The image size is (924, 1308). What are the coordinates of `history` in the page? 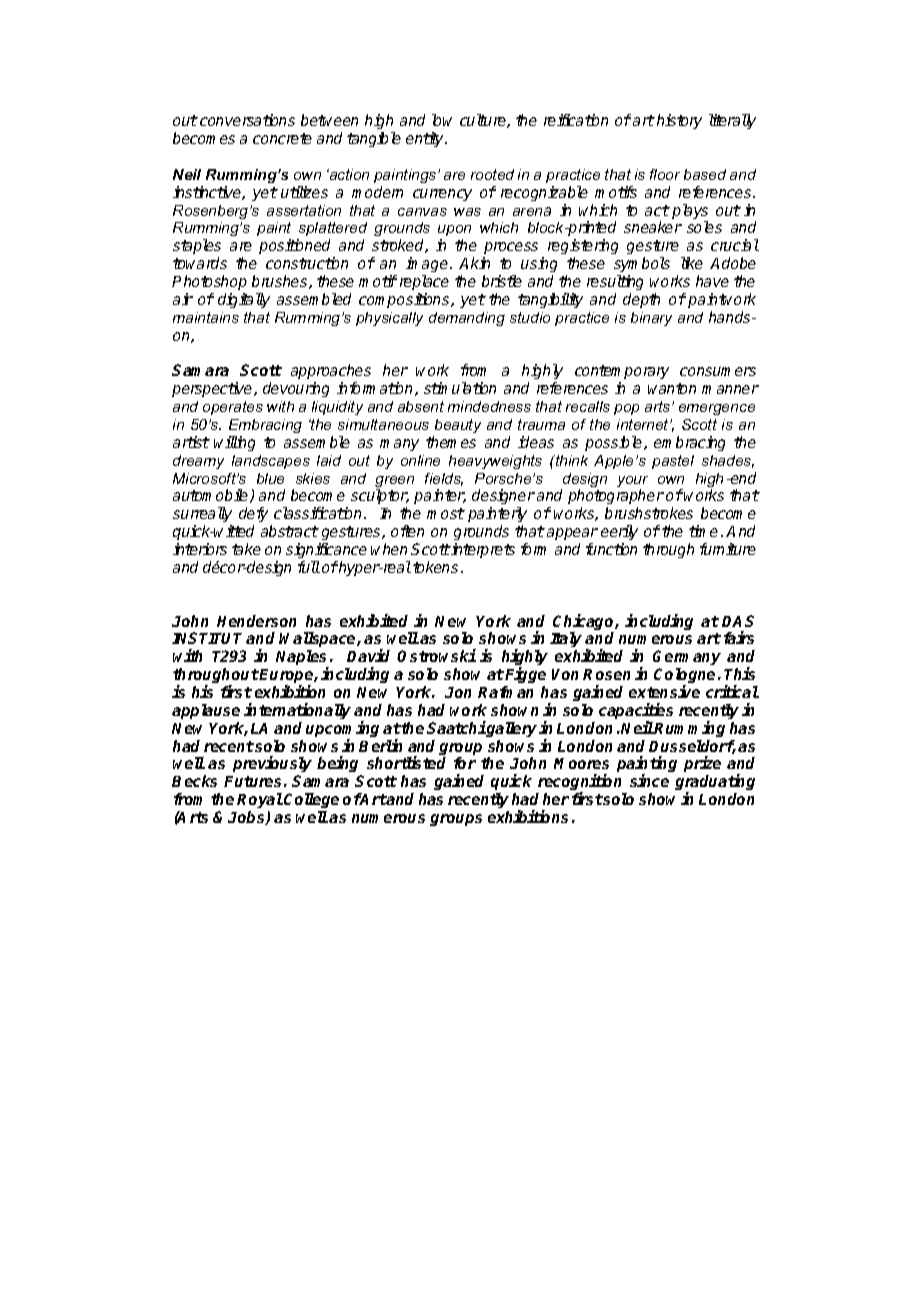 It's located at (679, 121).
